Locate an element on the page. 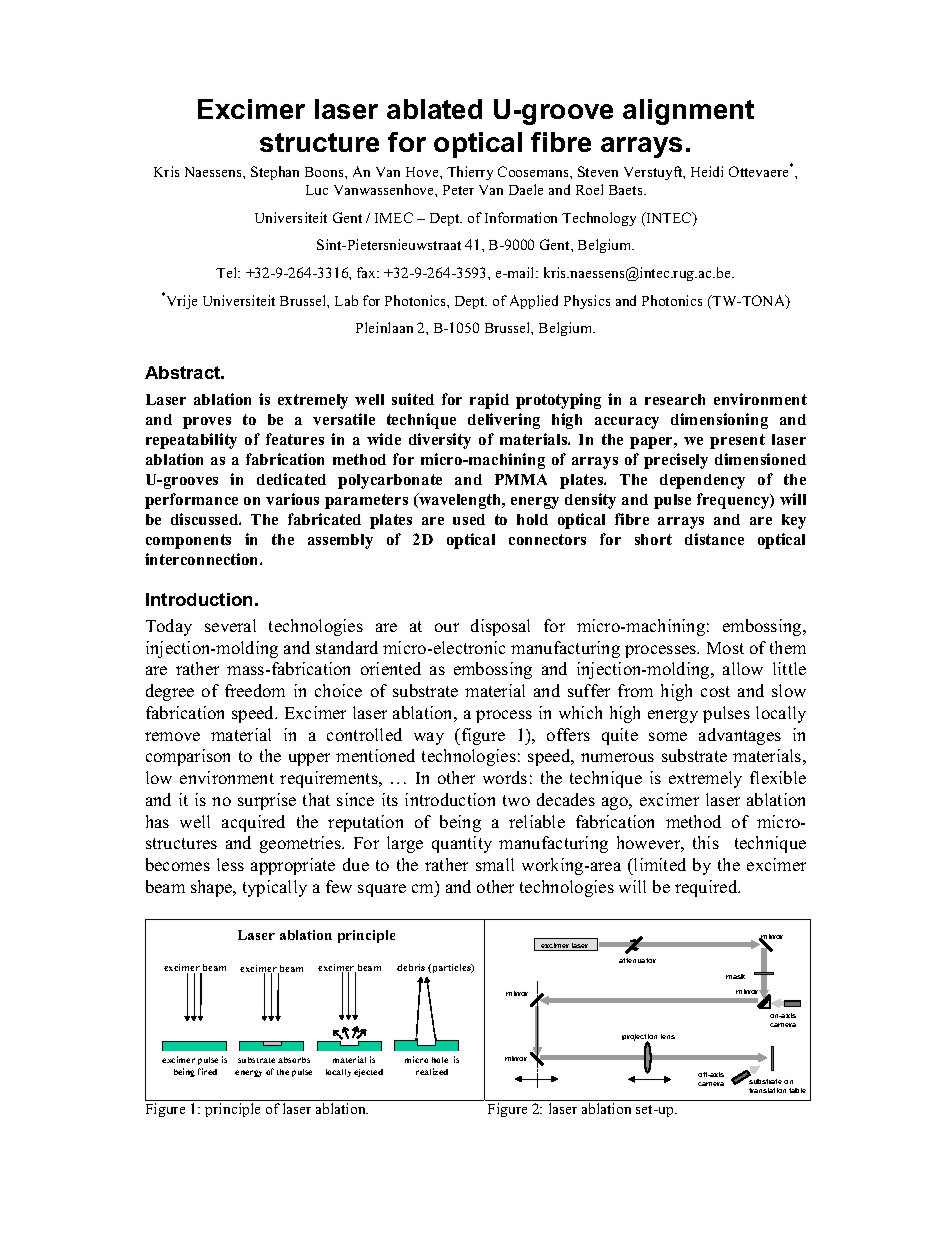  Applied is located at coordinates (534, 302).
